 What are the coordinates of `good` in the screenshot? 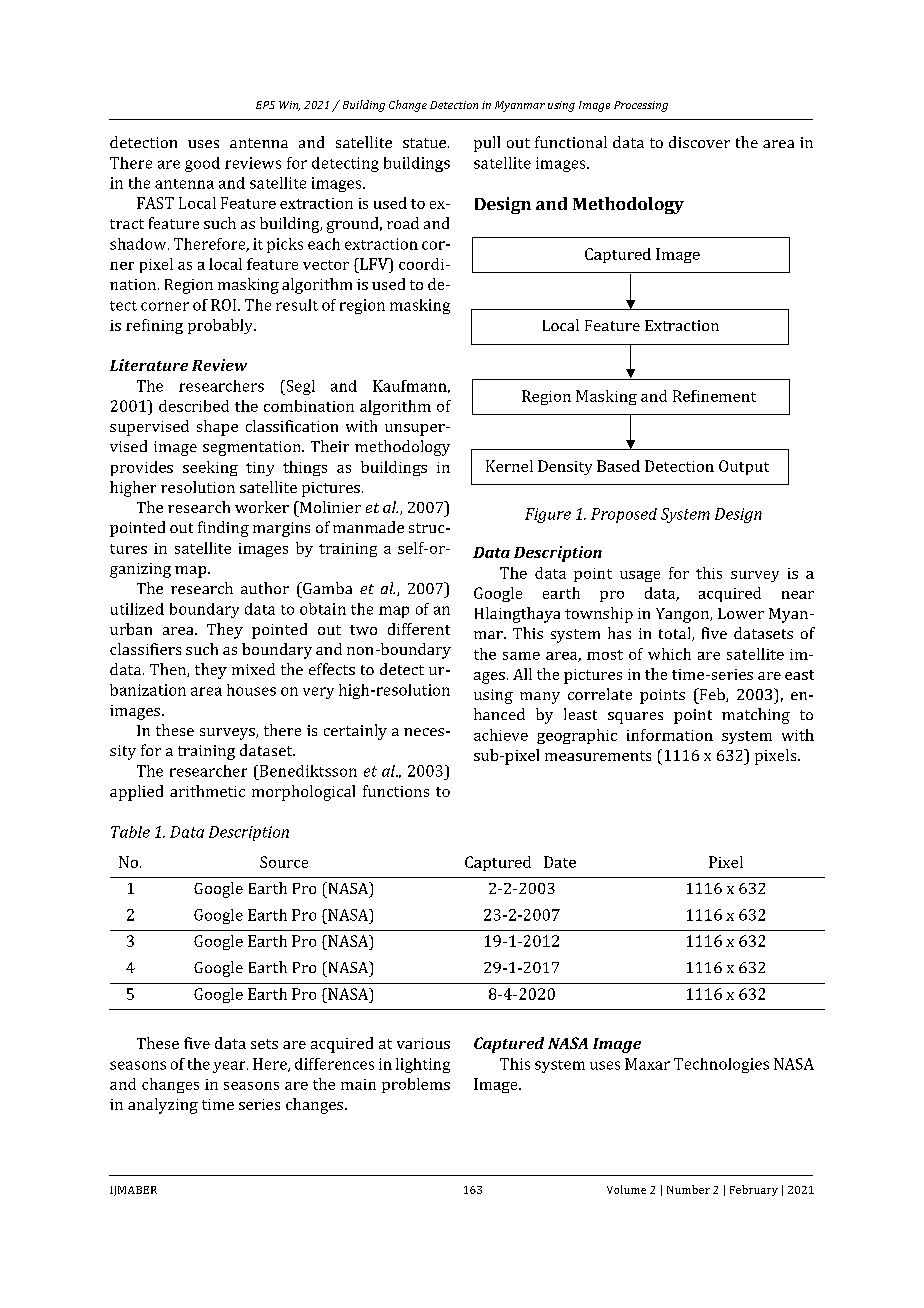 It's located at (202, 164).
